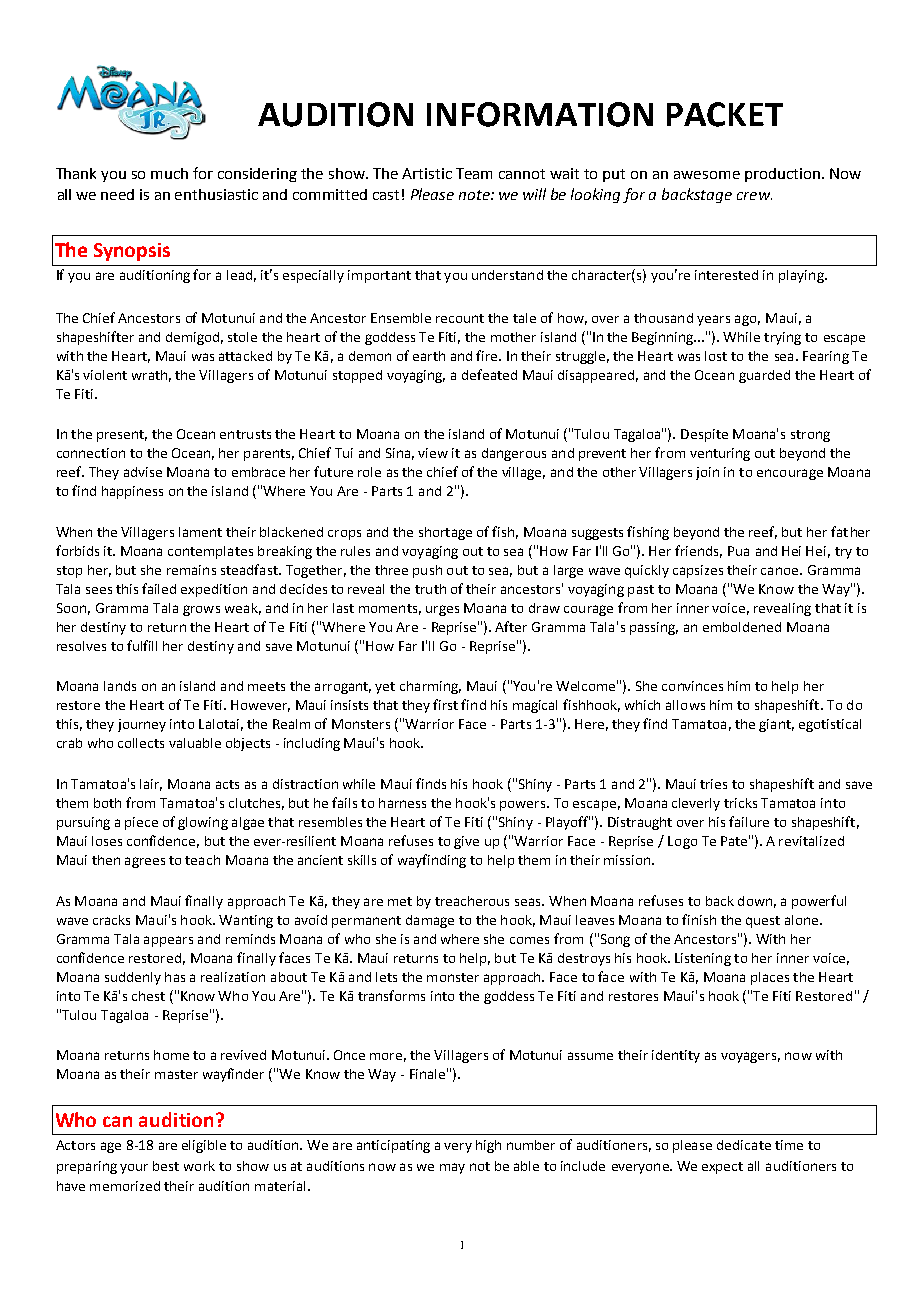 The image size is (924, 1308). What do you see at coordinates (474, 173) in the page?
I see `Team` at bounding box center [474, 173].
